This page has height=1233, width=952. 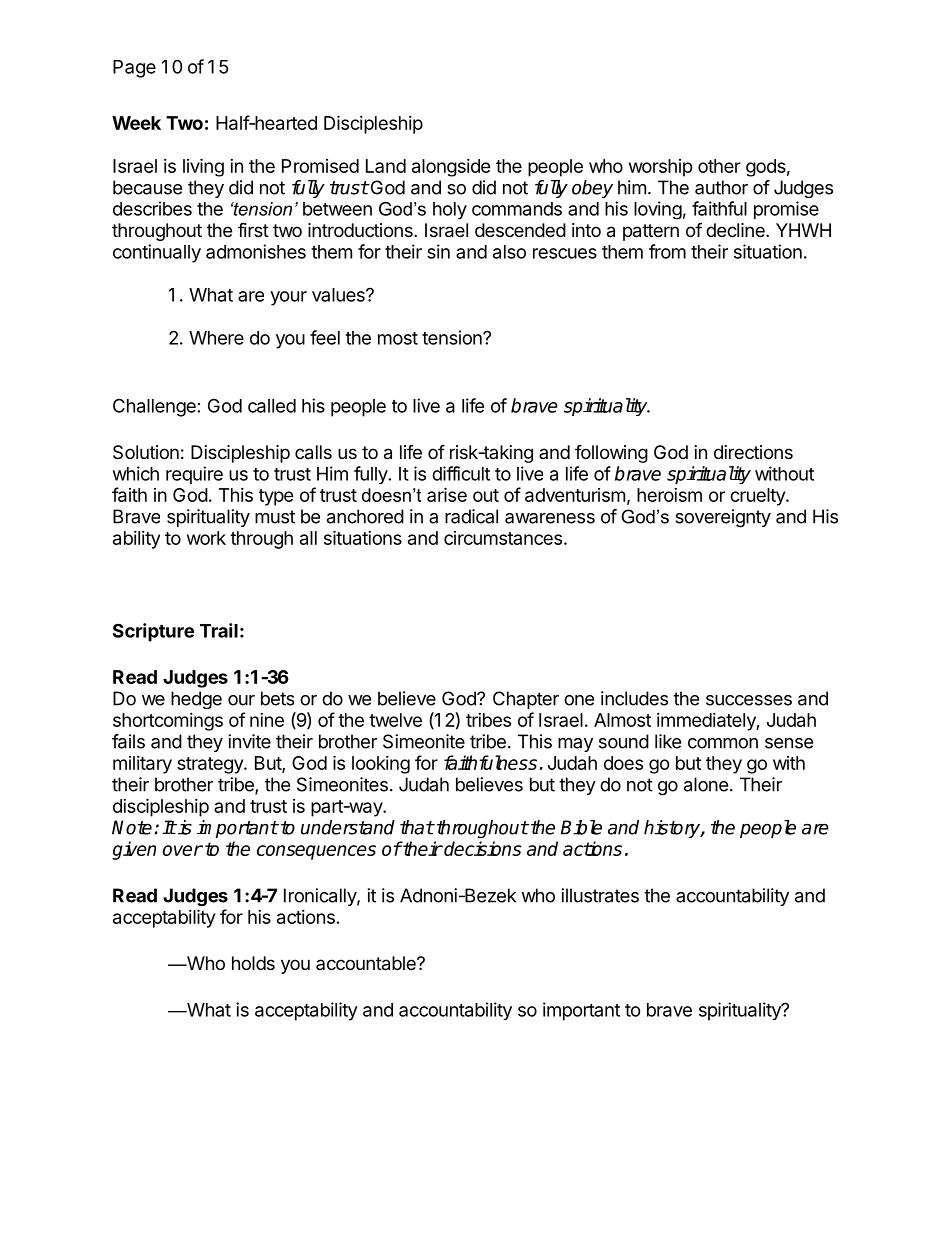 What do you see at coordinates (661, 168) in the page?
I see `worship` at bounding box center [661, 168].
